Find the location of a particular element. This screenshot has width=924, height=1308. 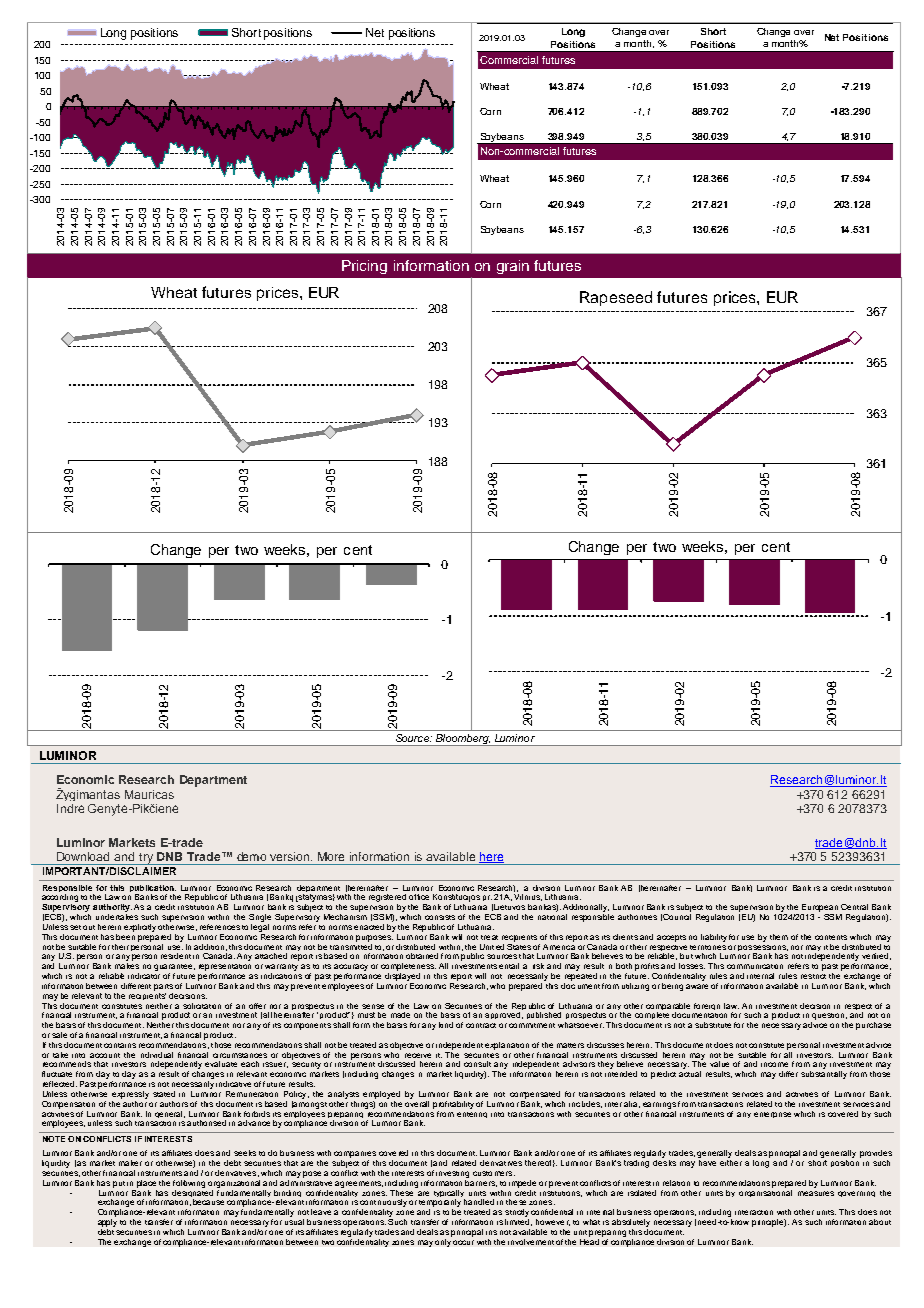

grain is located at coordinates (513, 267).
